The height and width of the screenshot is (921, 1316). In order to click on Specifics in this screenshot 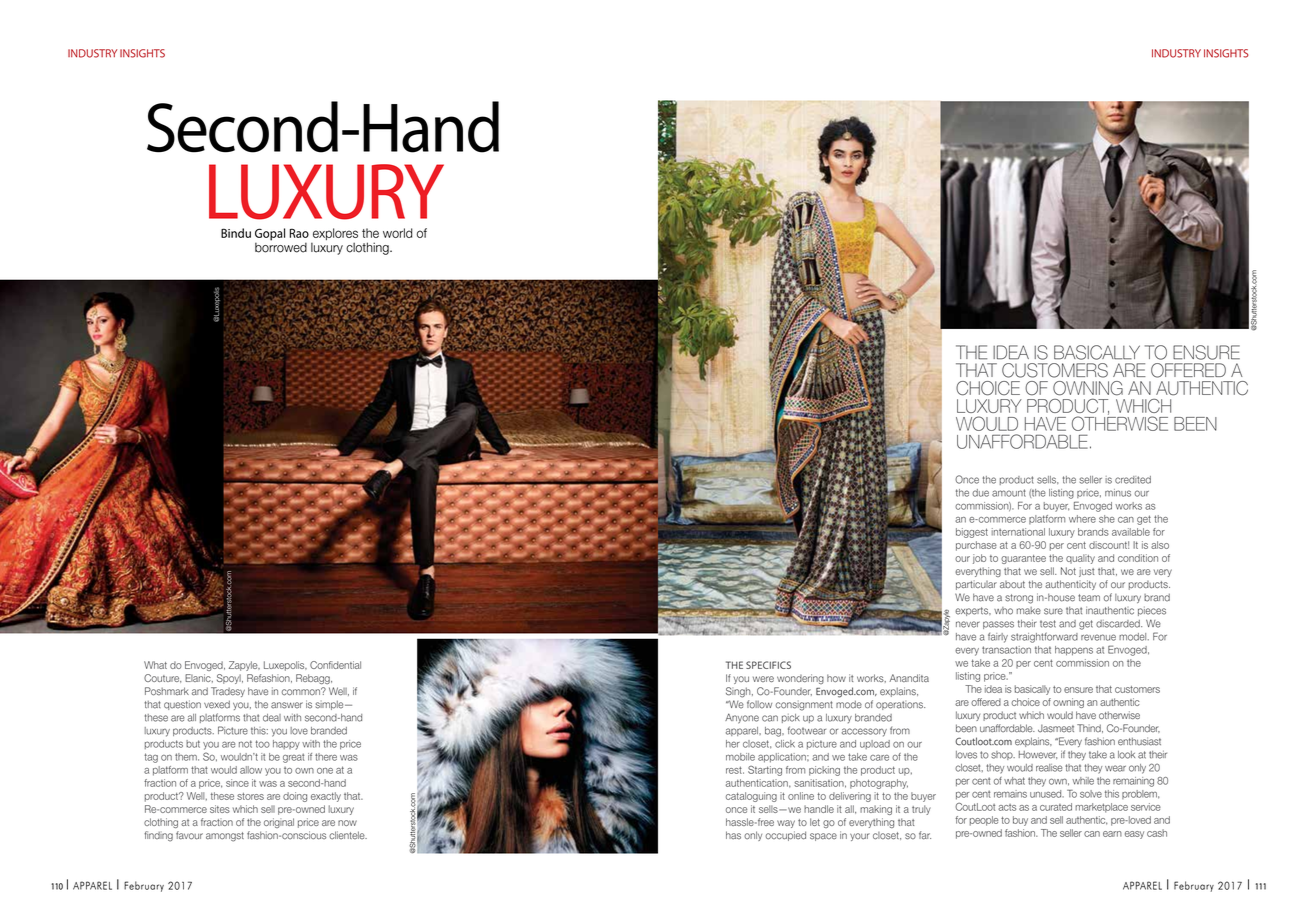, I will do `click(768, 665)`.
